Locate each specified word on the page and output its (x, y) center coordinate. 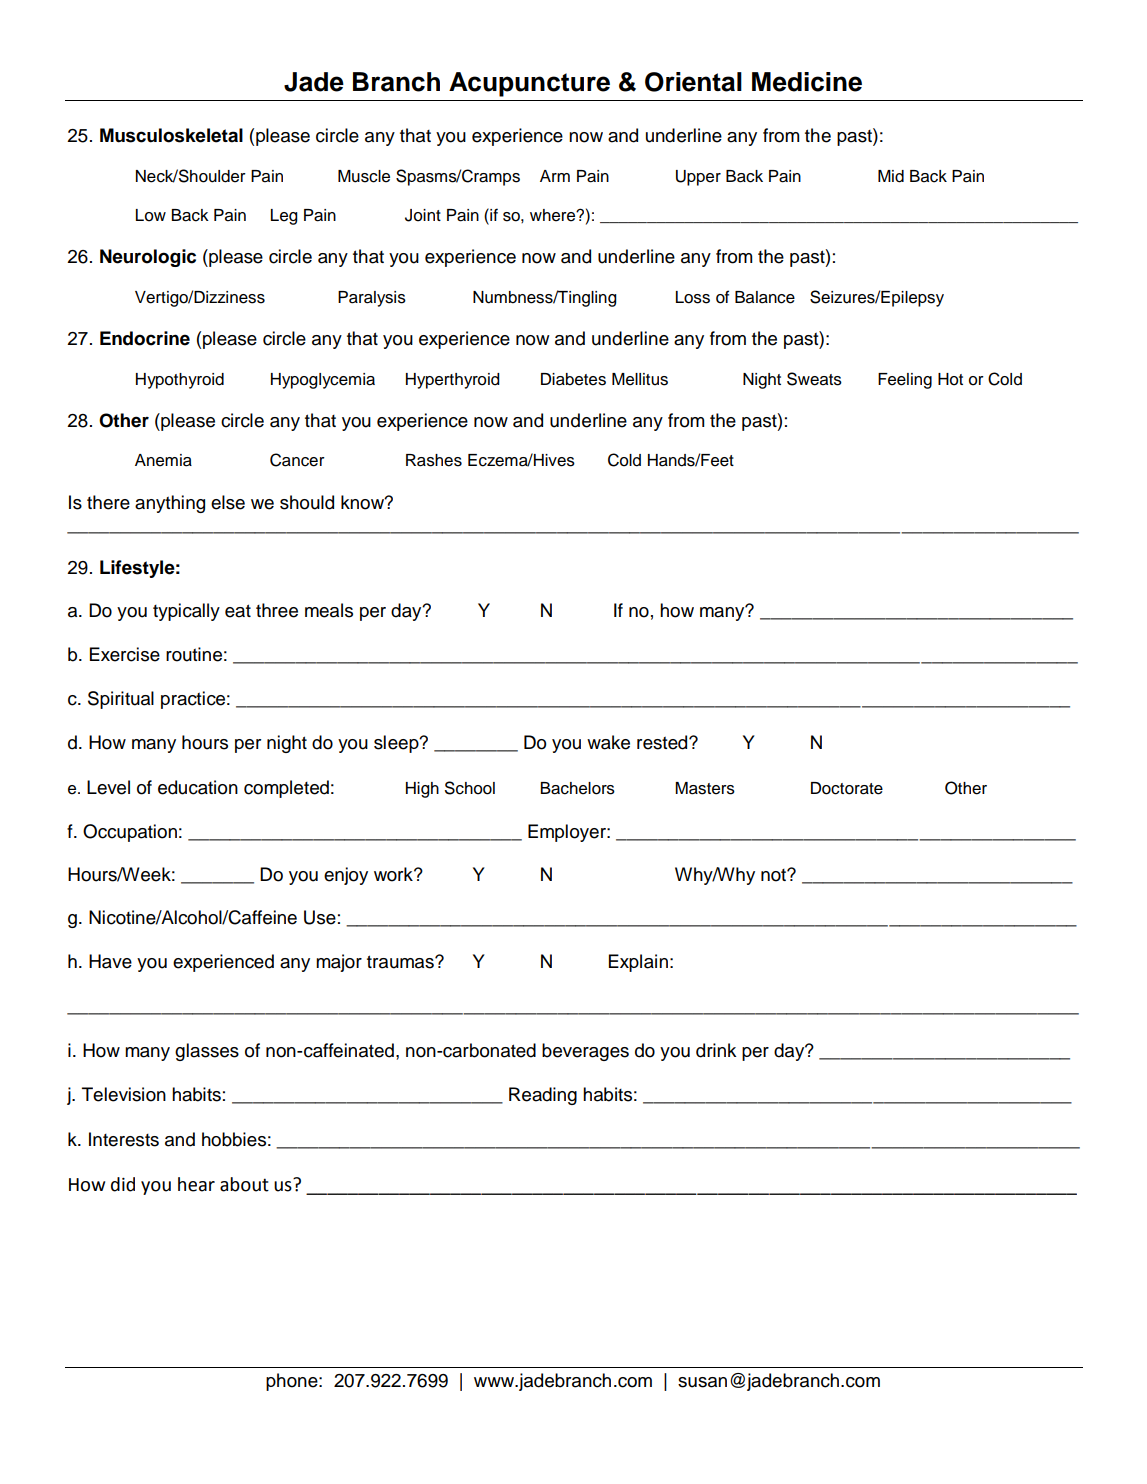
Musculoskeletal (171, 135)
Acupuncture (529, 84)
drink (716, 1050)
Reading (543, 1096)
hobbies (234, 1139)
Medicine (807, 82)
